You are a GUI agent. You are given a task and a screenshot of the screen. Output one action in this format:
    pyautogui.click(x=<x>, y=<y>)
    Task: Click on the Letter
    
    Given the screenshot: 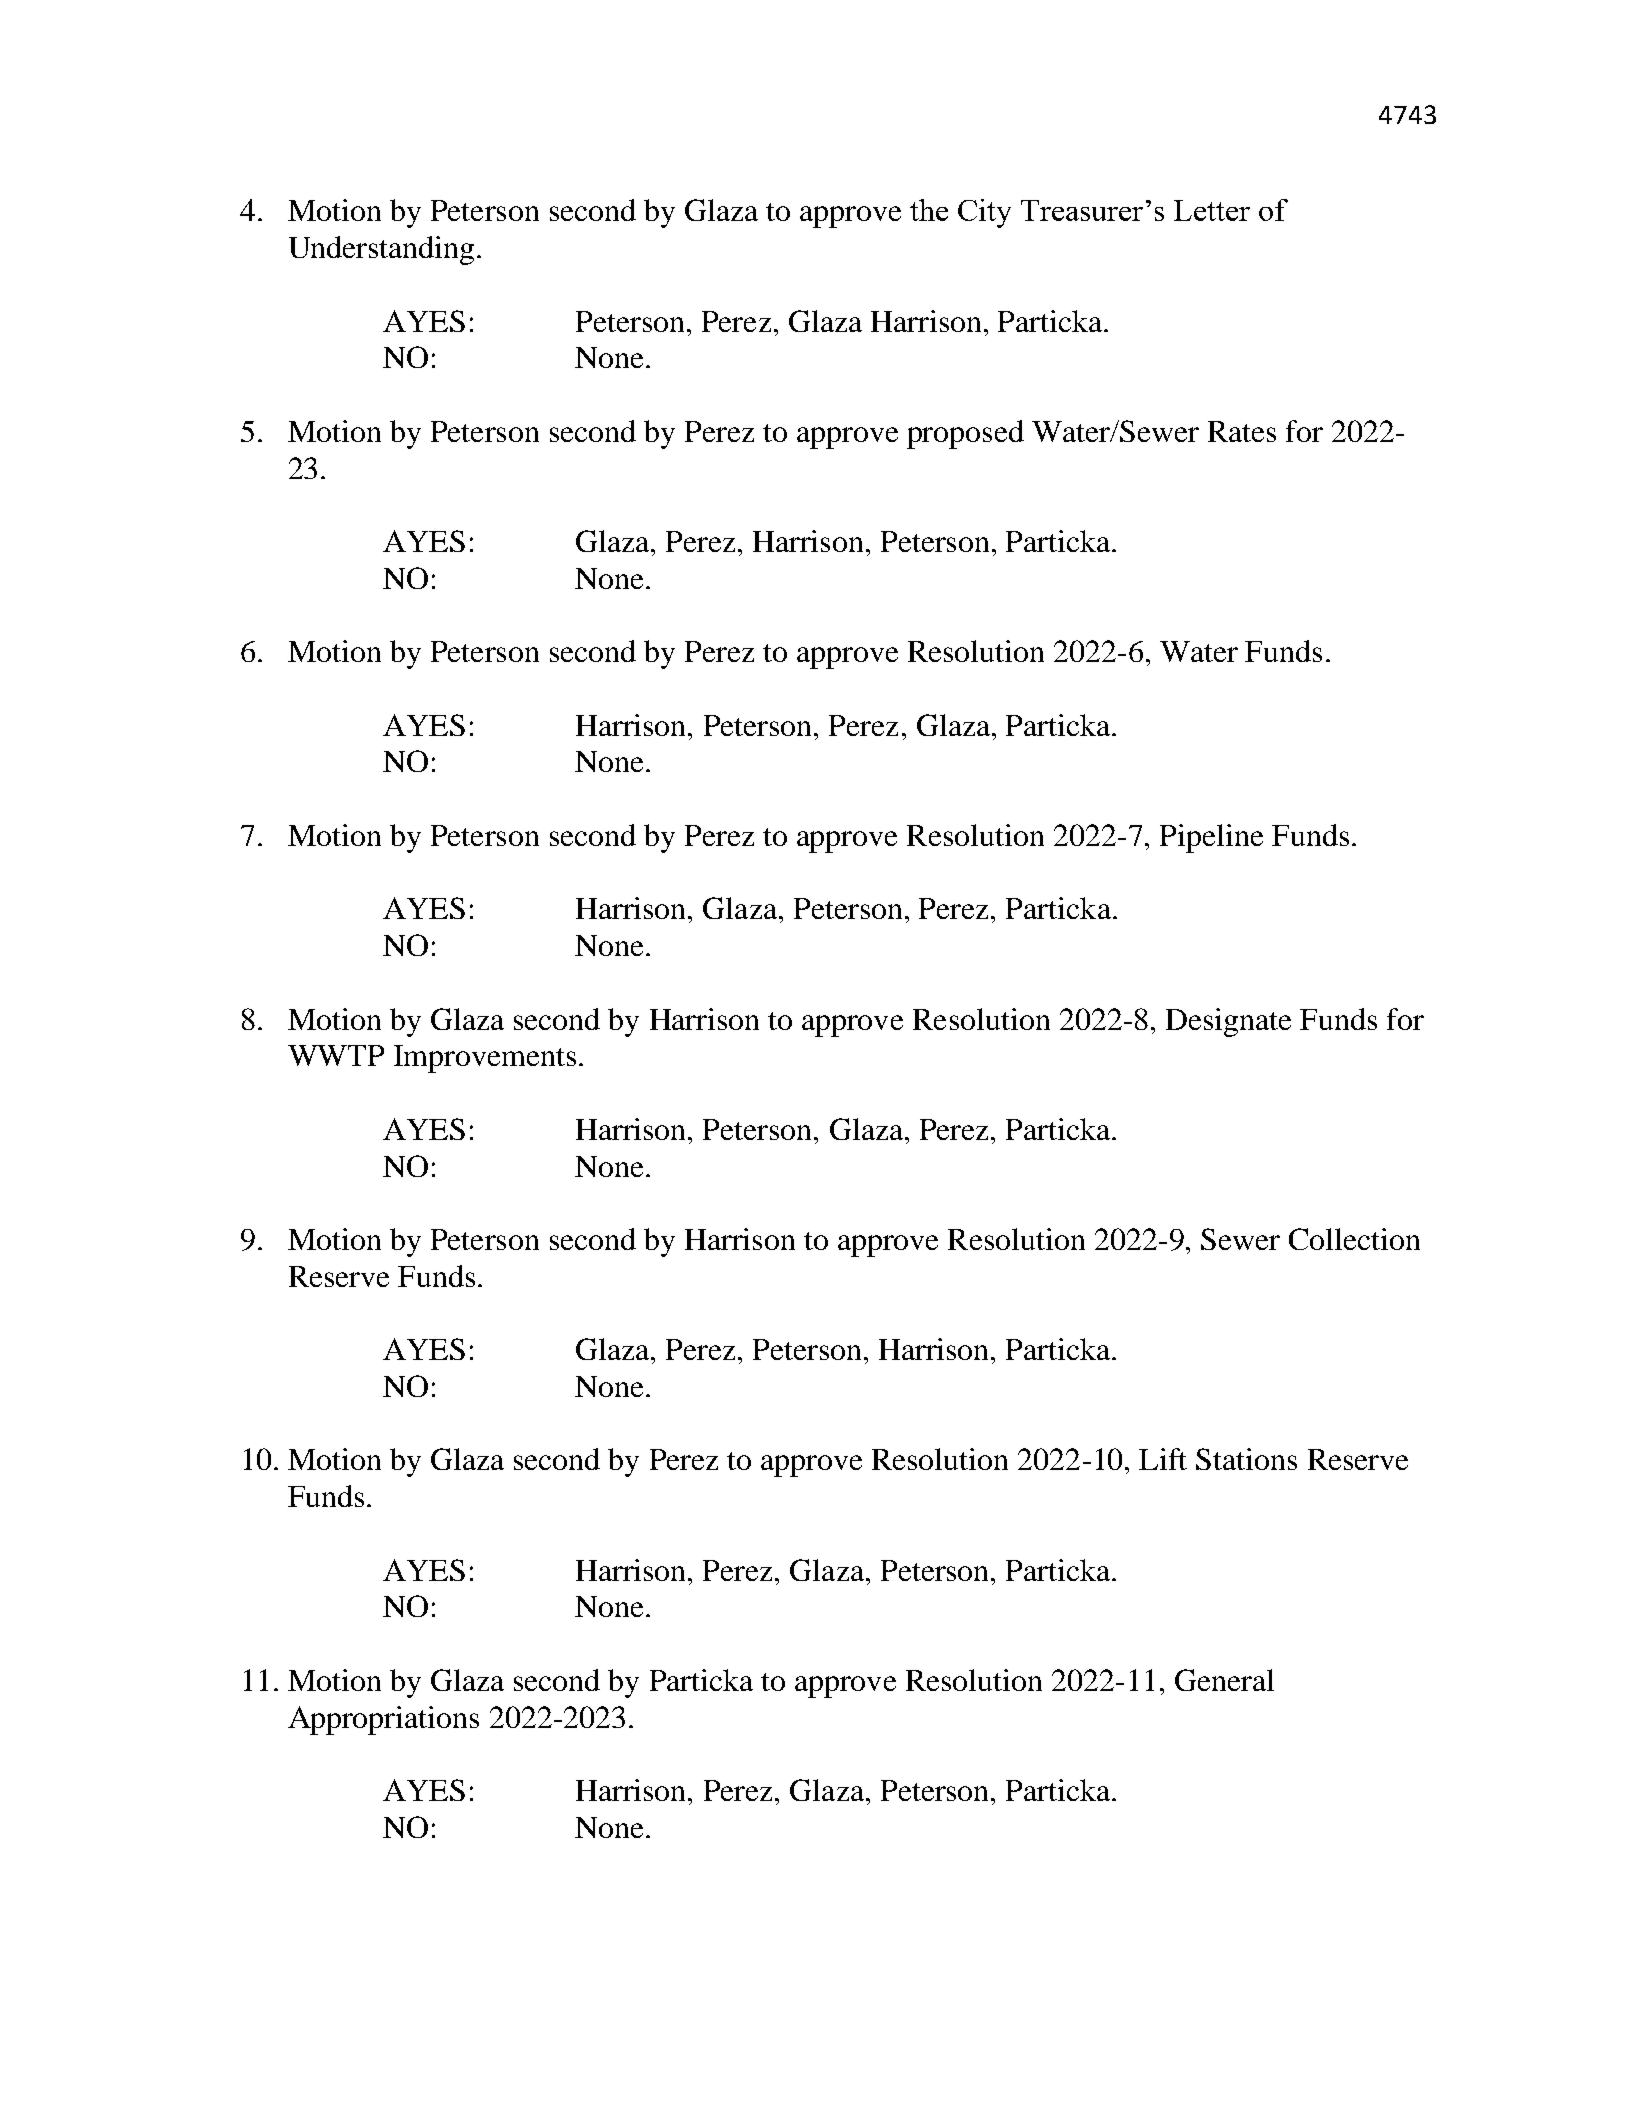 What is the action you would take?
    pyautogui.click(x=1212, y=210)
